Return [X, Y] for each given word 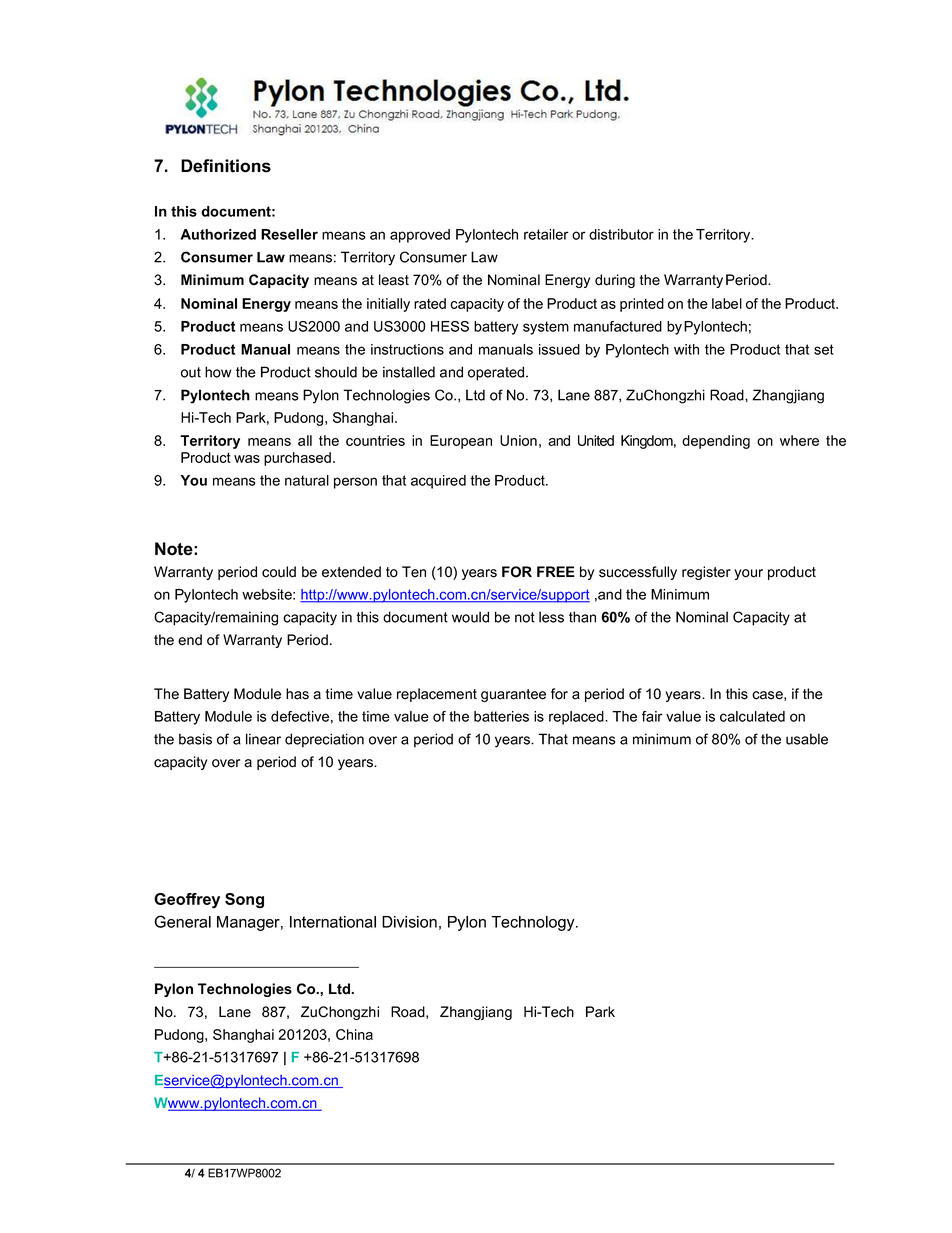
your [748, 574]
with [686, 349]
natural [307, 480]
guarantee [513, 695]
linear [263, 739]
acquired [438, 482]
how [218, 372]
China [354, 1034]
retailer [546, 234]
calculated [752, 716]
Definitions [226, 166]
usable [807, 739]
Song [244, 901]
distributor [621, 234]
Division [409, 922]
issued [559, 349]
